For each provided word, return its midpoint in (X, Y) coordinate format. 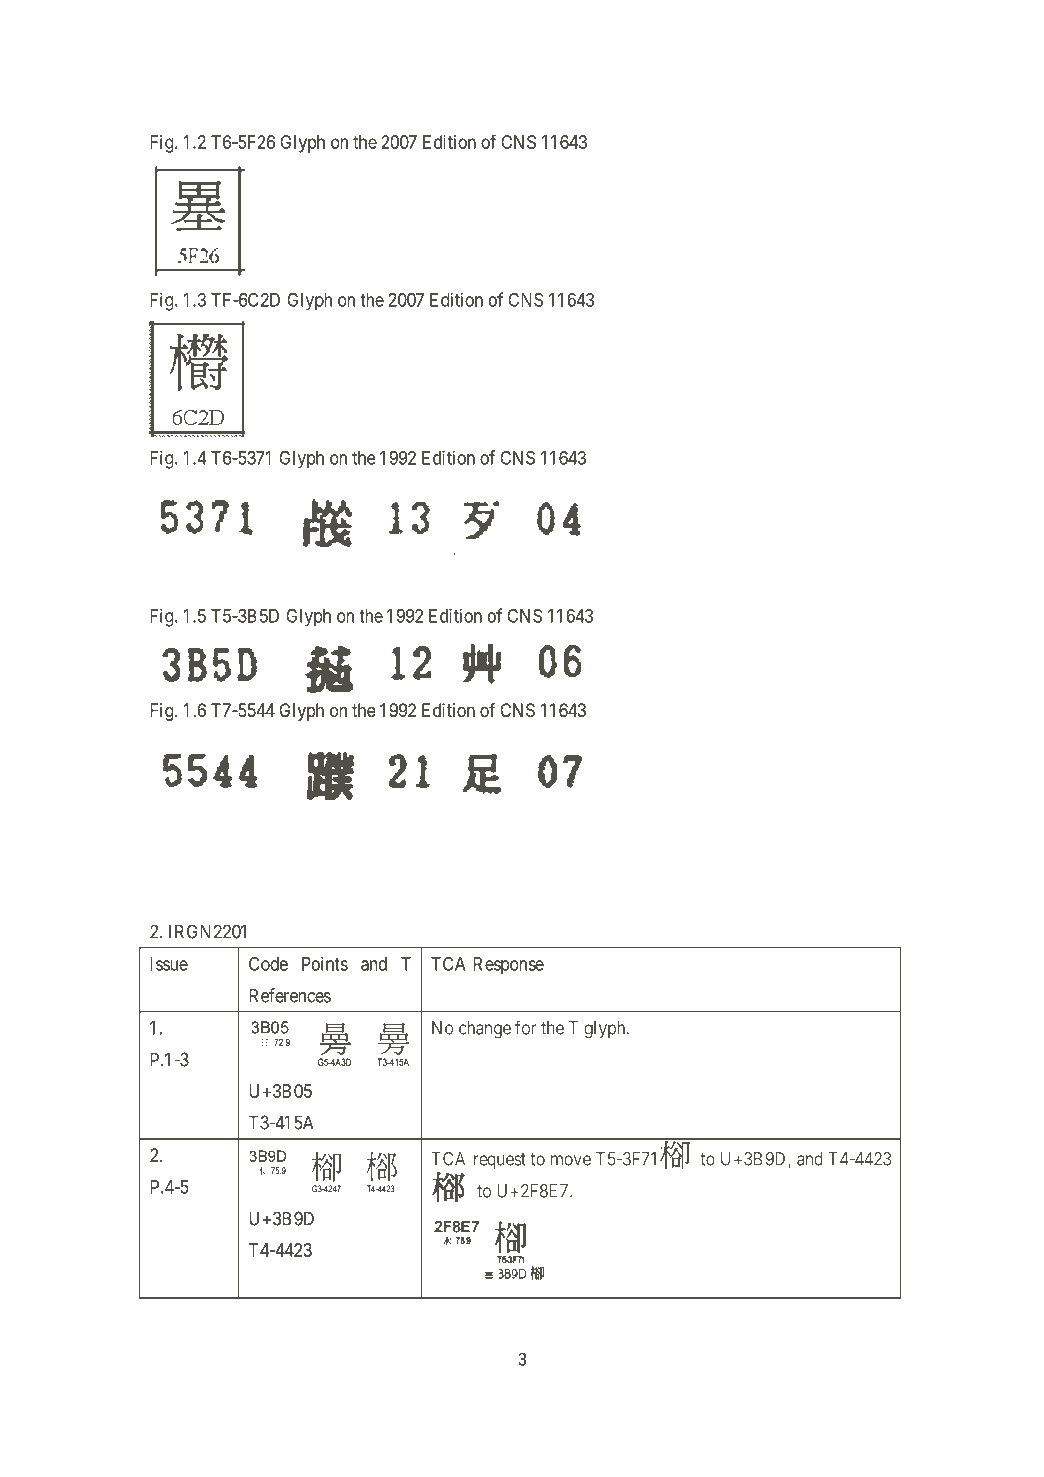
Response (508, 966)
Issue (169, 964)
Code (268, 964)
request (500, 1161)
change (485, 1030)
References (290, 995)
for (525, 1027)
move (571, 1160)
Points (325, 963)
